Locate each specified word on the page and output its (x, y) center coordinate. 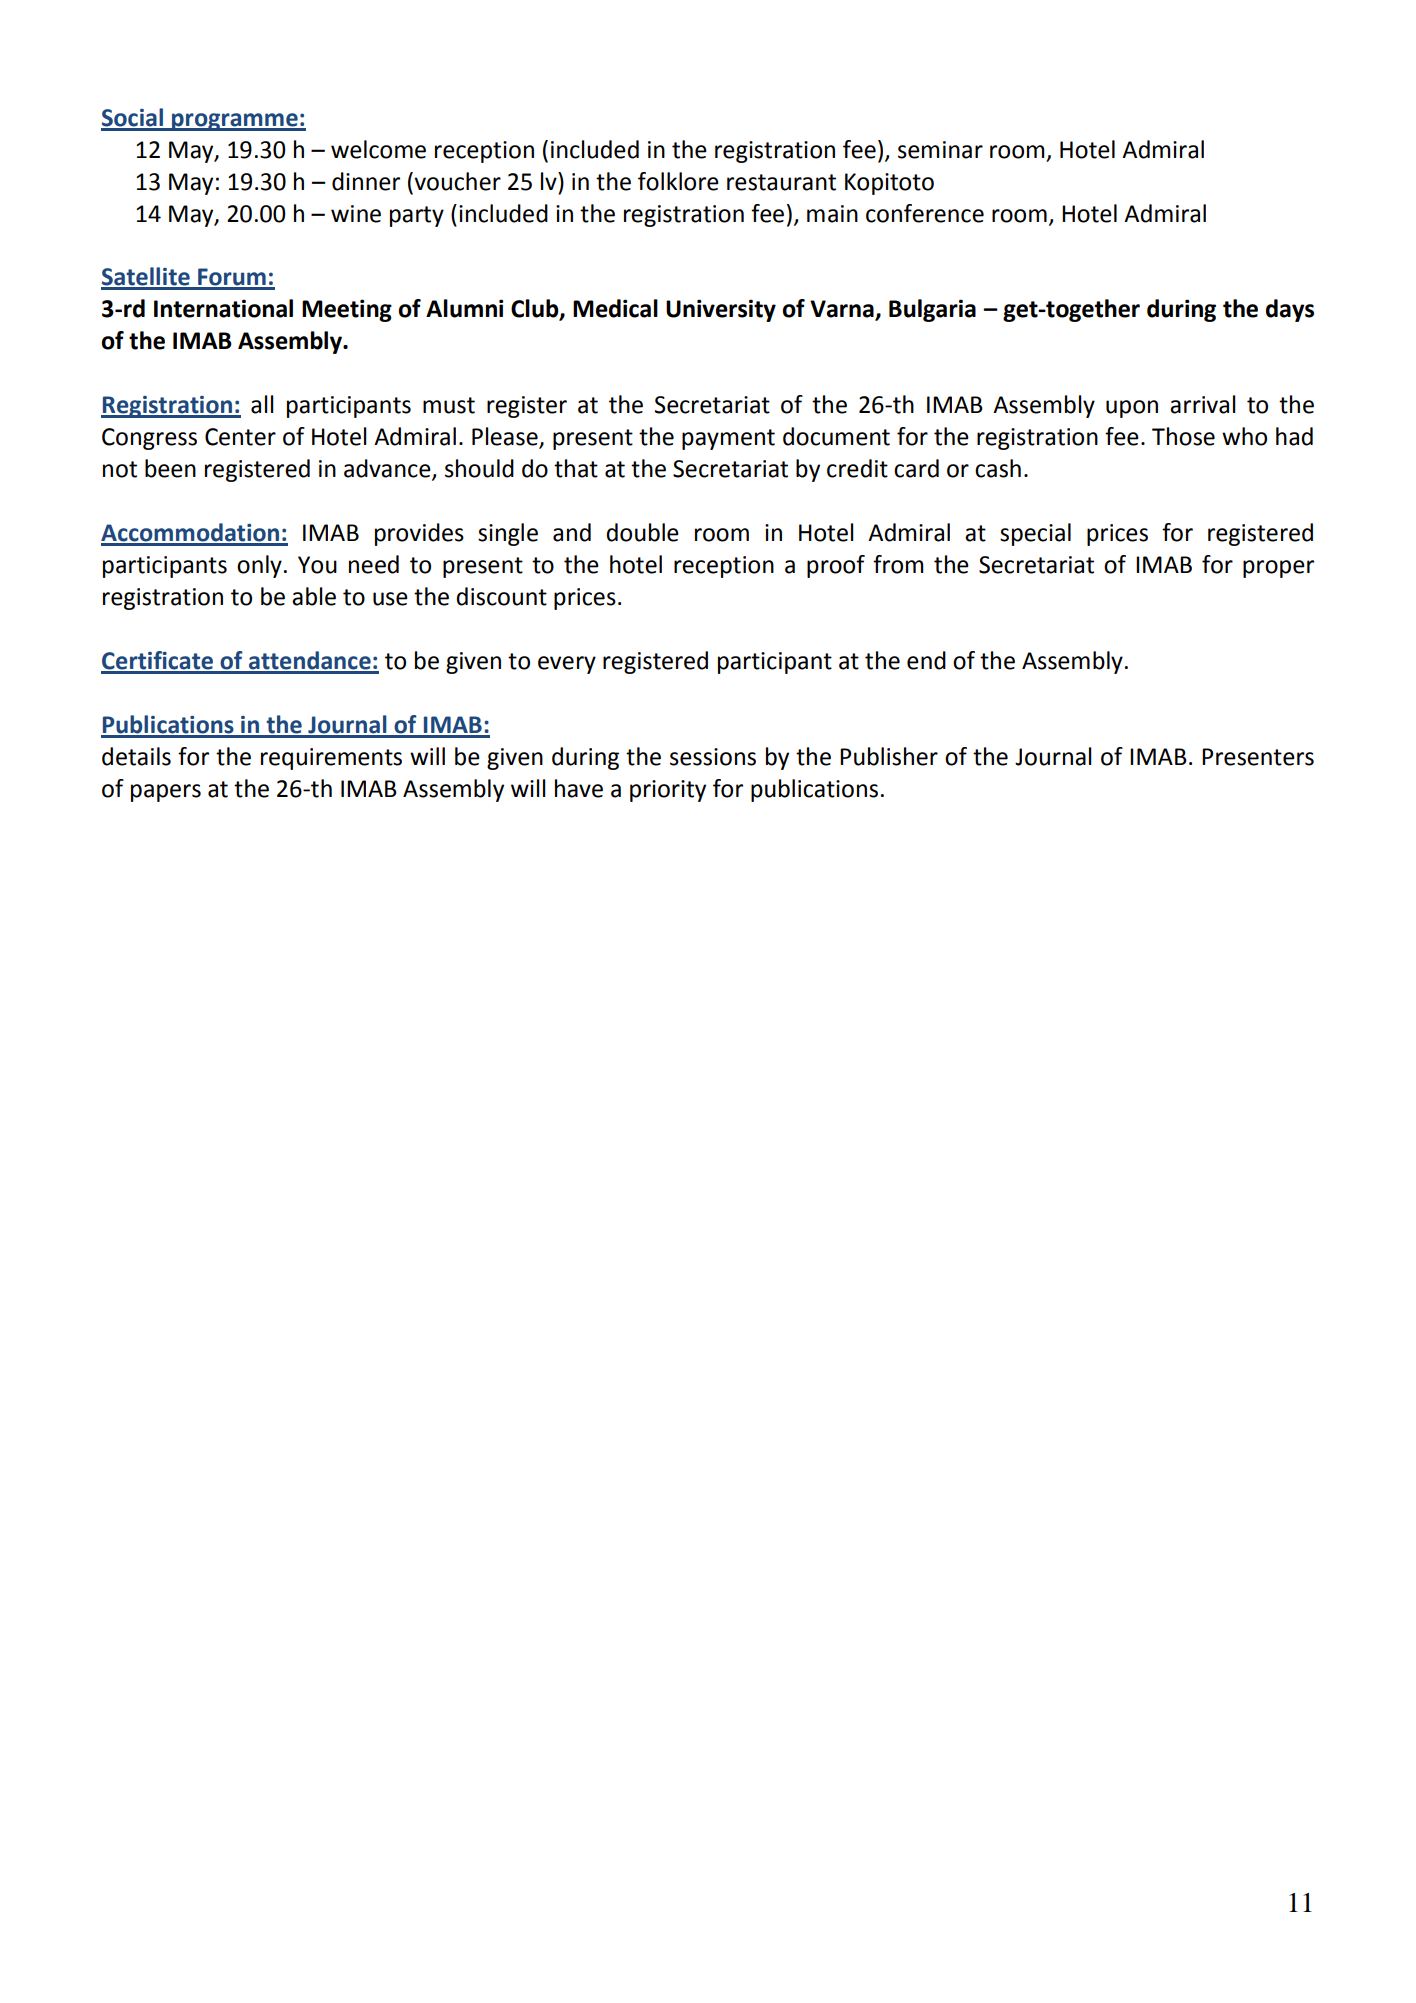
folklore (678, 181)
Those (1183, 436)
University (721, 310)
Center (240, 437)
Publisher (889, 756)
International (223, 308)
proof (836, 566)
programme (235, 122)
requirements (331, 759)
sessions (713, 757)
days (1290, 310)
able (314, 596)
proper (1278, 569)
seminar (940, 150)
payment (728, 439)
